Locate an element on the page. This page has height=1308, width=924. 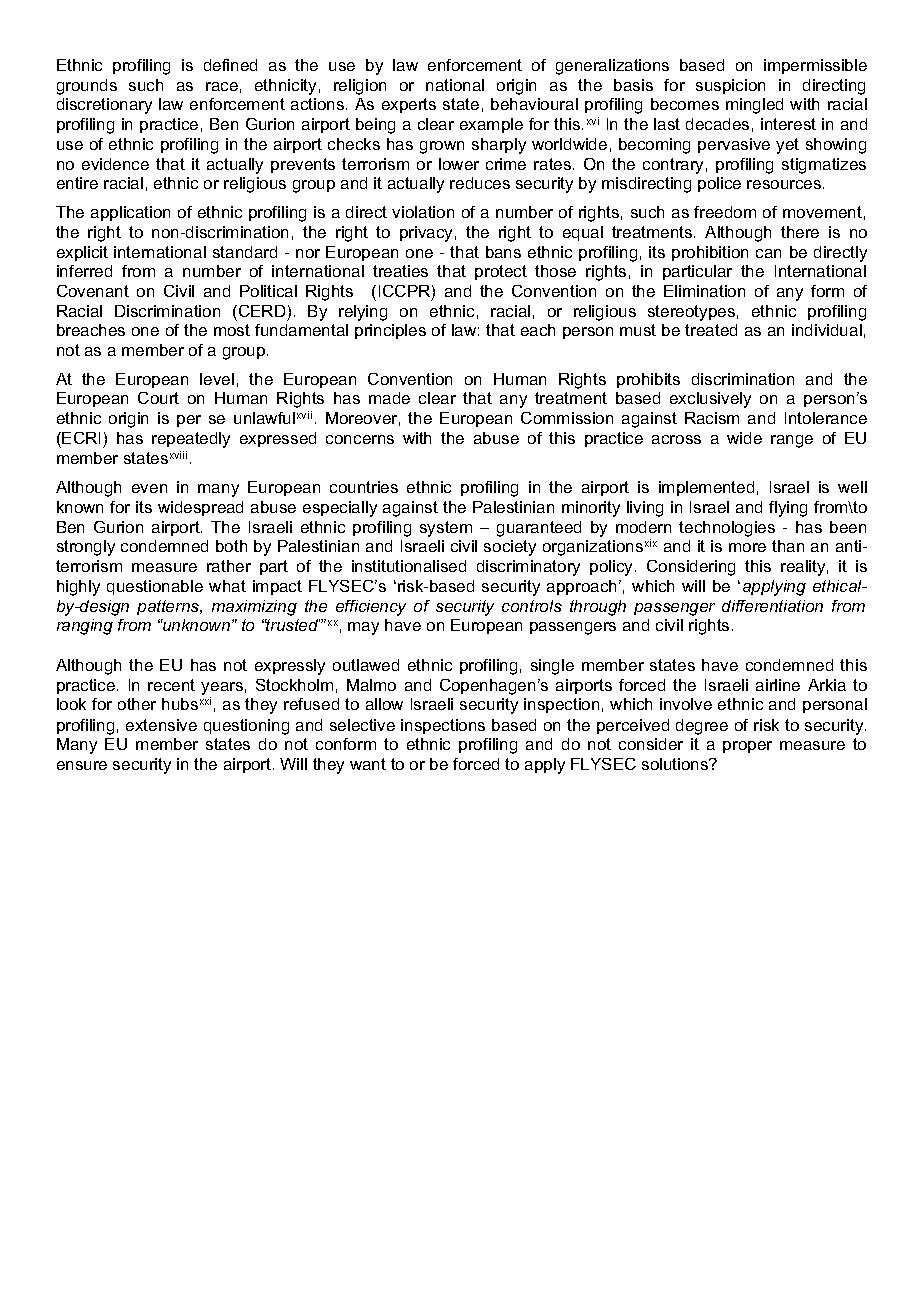
proper is located at coordinates (747, 747).
